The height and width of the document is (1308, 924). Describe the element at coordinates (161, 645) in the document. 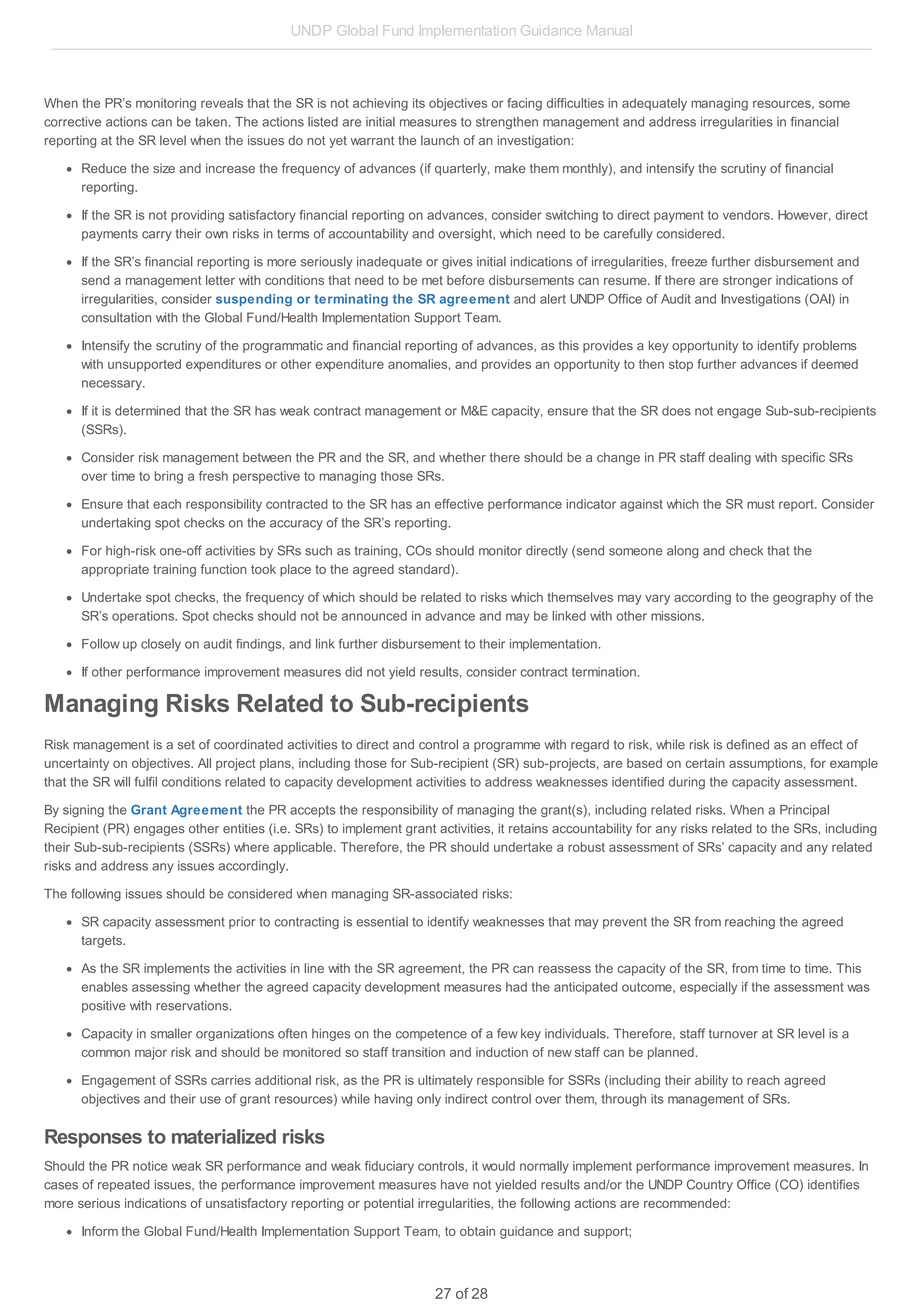

I see `closely` at that location.
